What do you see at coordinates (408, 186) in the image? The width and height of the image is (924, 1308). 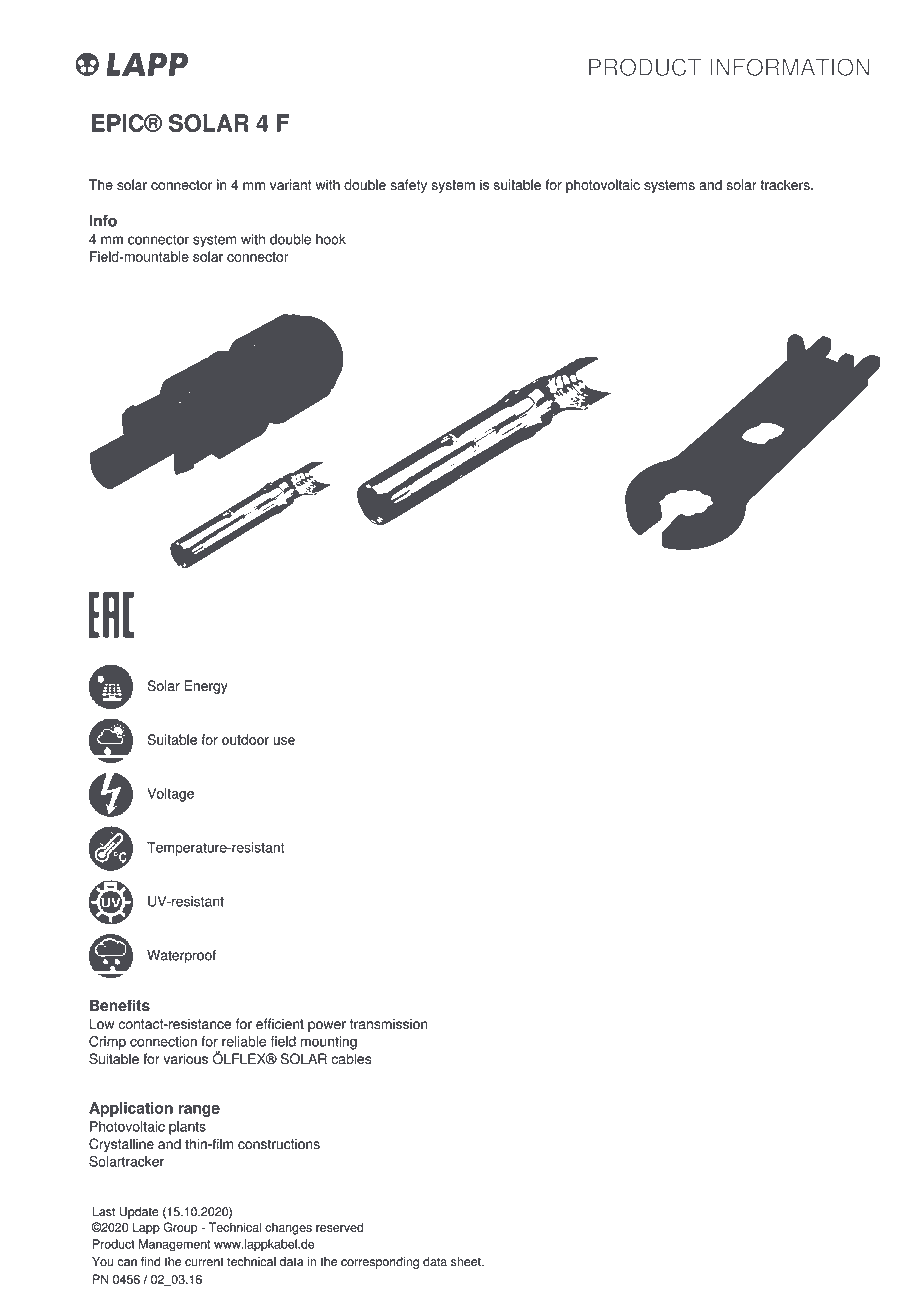 I see `safety` at bounding box center [408, 186].
